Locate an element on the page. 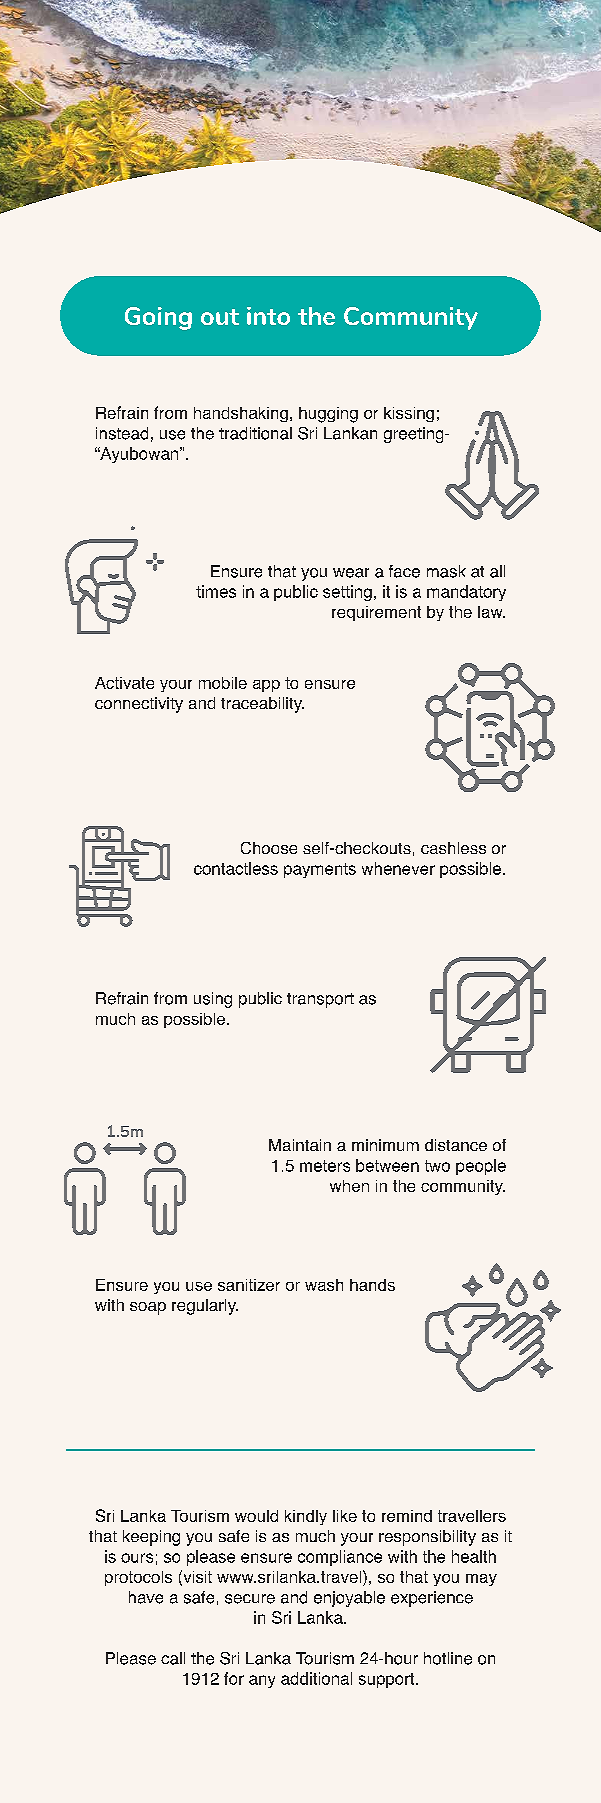 The width and height of the image is (601, 1803). meters is located at coordinates (325, 1166).
